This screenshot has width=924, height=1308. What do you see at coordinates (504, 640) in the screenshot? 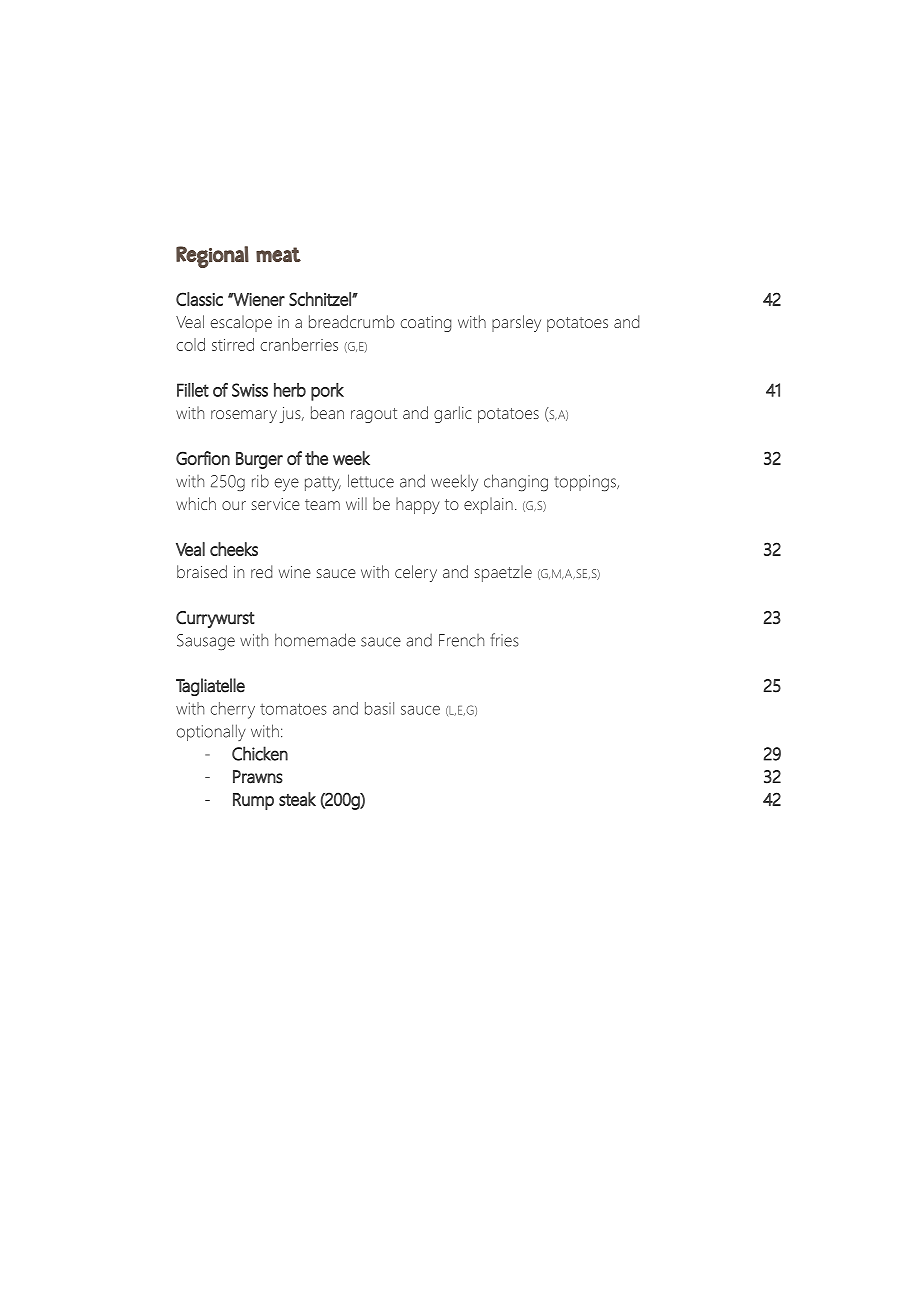
I see `fries` at bounding box center [504, 640].
